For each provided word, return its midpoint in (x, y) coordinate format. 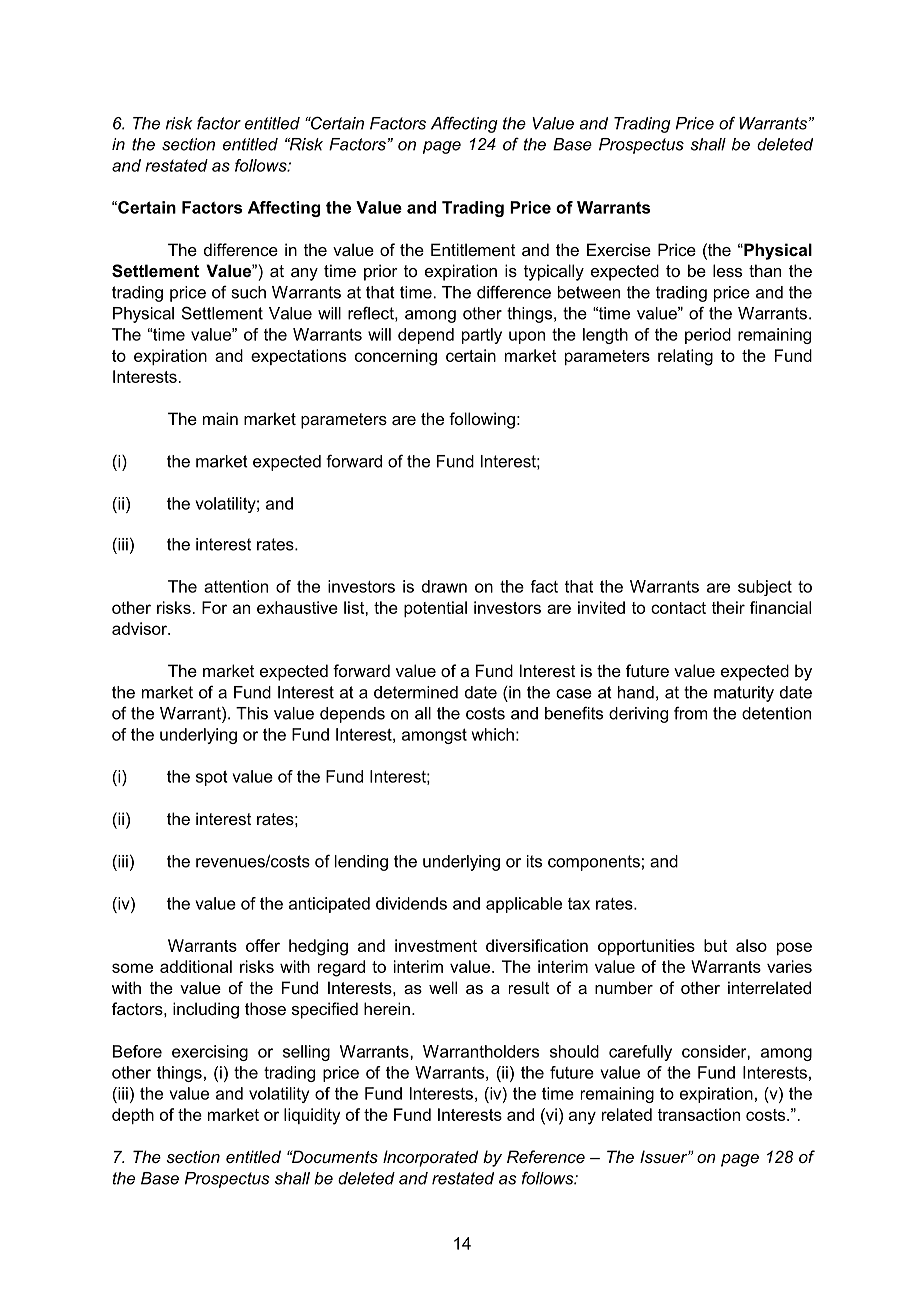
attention (236, 586)
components (594, 863)
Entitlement (473, 249)
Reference (546, 1156)
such (249, 292)
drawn (444, 586)
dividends (411, 903)
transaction (698, 1114)
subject (765, 588)
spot (212, 778)
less (727, 270)
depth (133, 1116)
